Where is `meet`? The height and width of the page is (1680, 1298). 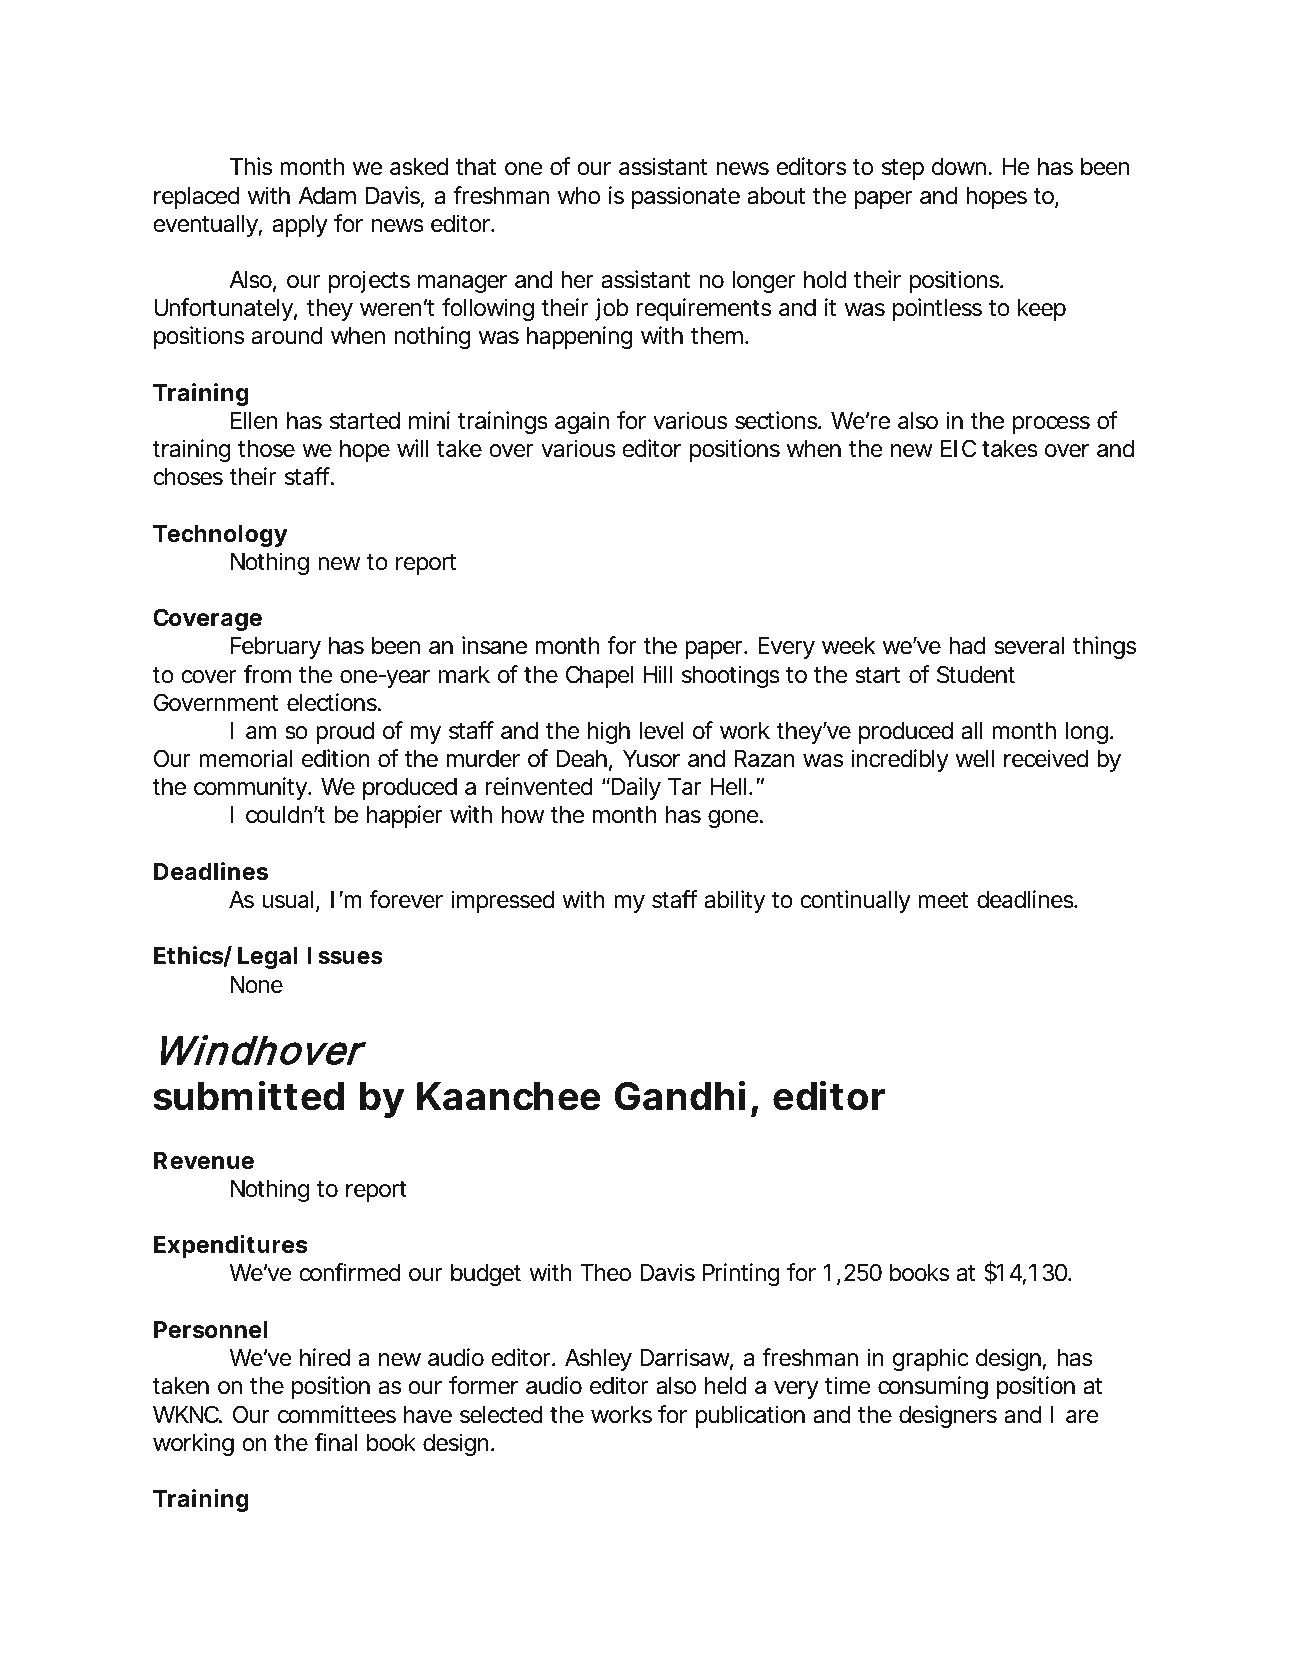
meet is located at coordinates (943, 900).
